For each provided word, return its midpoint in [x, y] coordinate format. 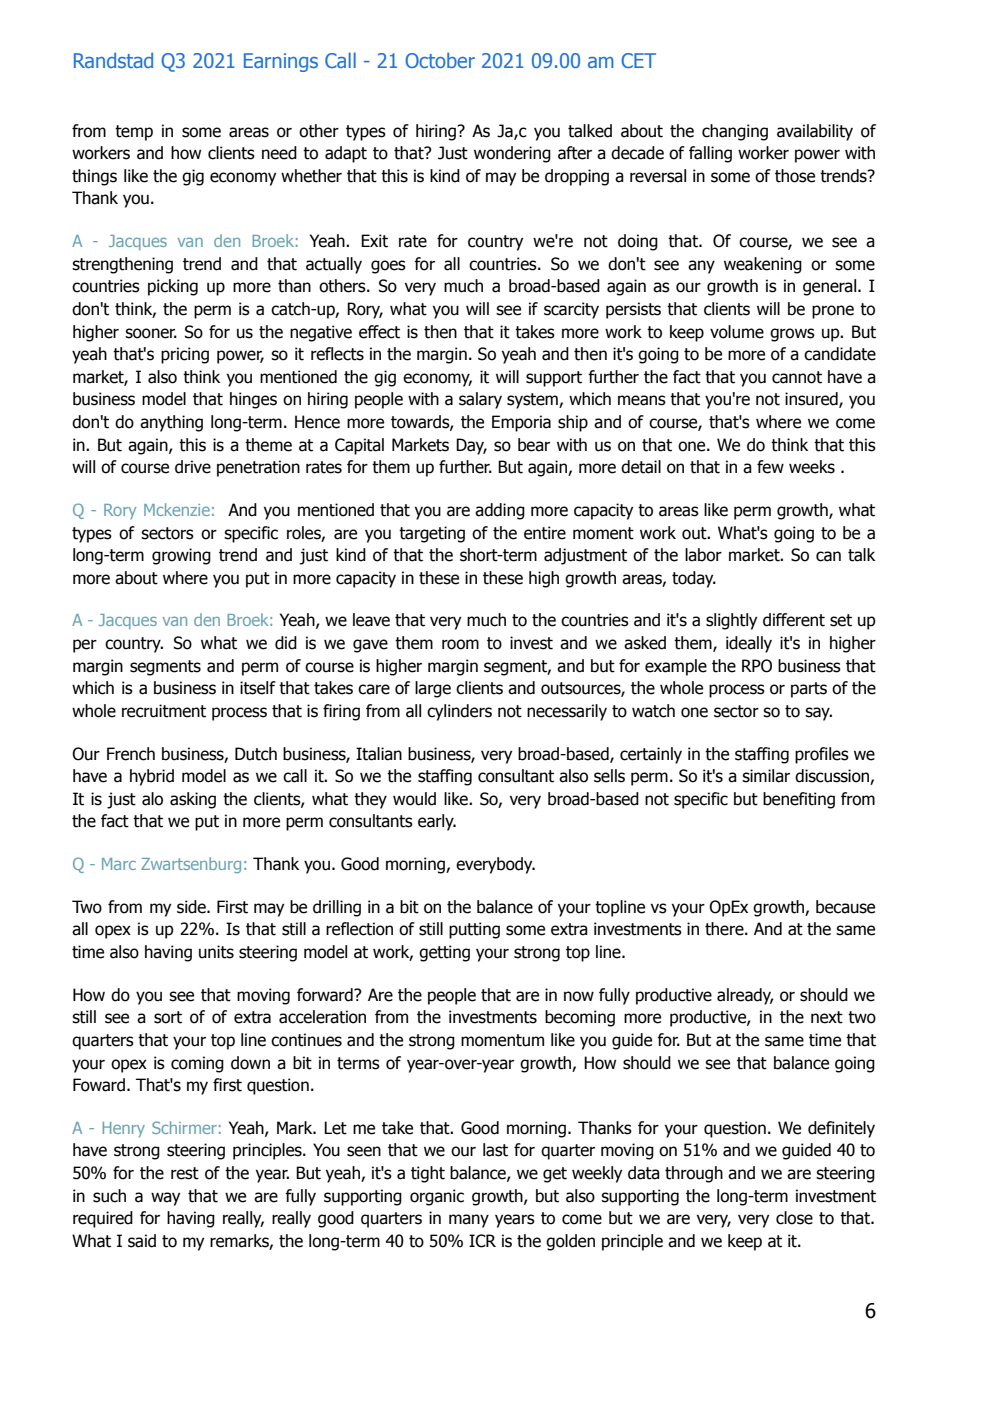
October [440, 60]
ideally [749, 644]
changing [735, 132]
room [460, 644]
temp [134, 133]
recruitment [164, 711]
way [165, 1199]
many [469, 1221]
